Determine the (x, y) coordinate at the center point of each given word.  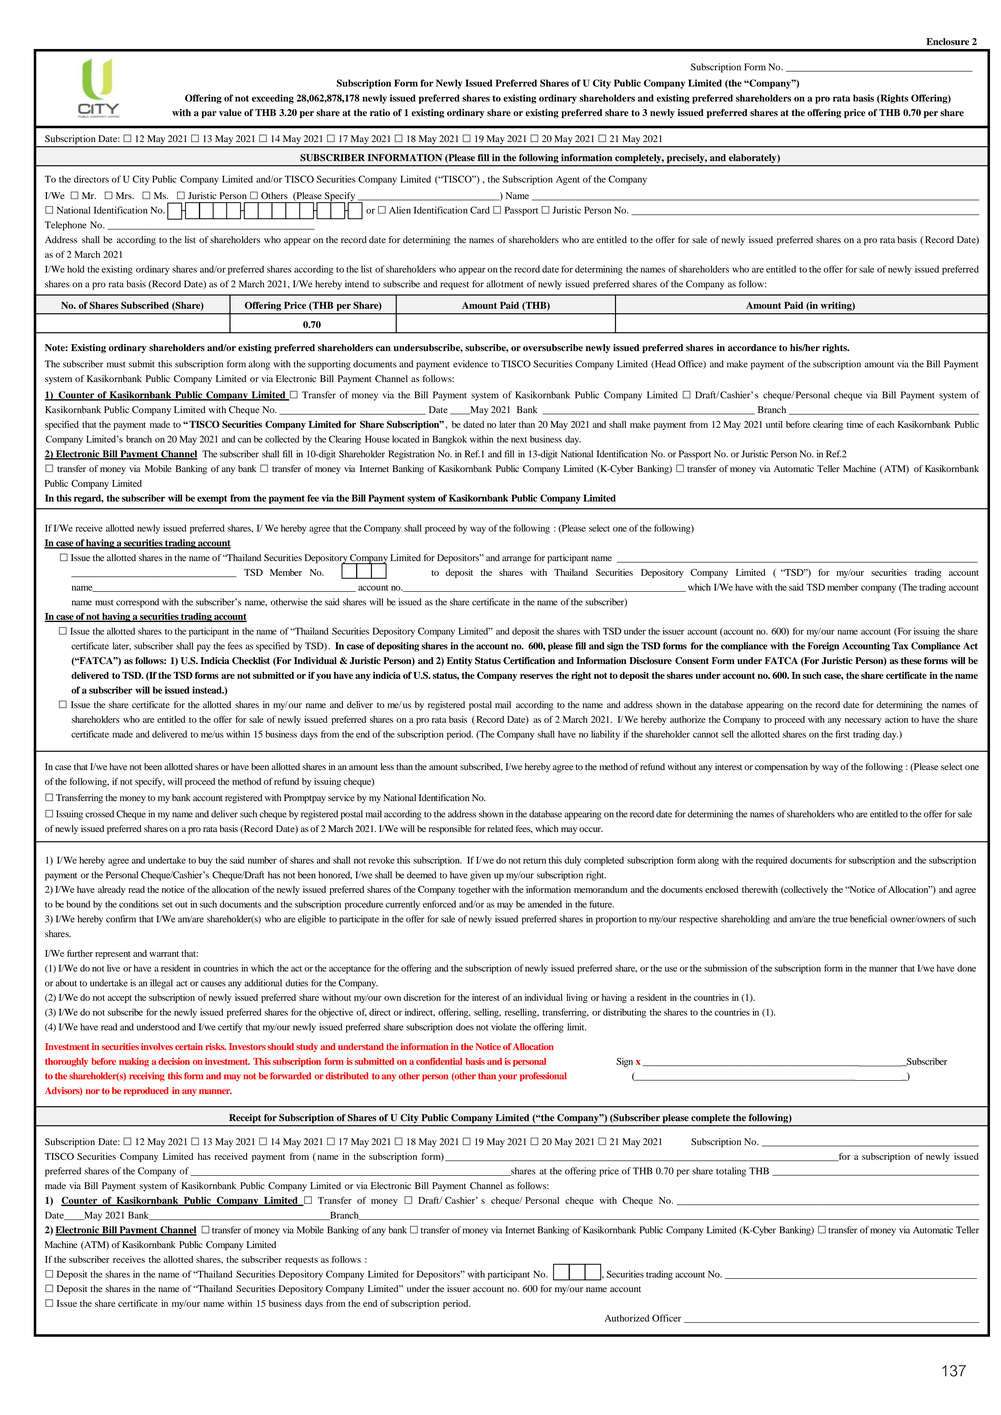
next (519, 440)
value (230, 113)
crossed (99, 814)
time (855, 424)
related (500, 828)
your (507, 1078)
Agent (568, 180)
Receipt (245, 1118)
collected (282, 439)
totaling (731, 1172)
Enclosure (948, 41)
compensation (781, 768)
